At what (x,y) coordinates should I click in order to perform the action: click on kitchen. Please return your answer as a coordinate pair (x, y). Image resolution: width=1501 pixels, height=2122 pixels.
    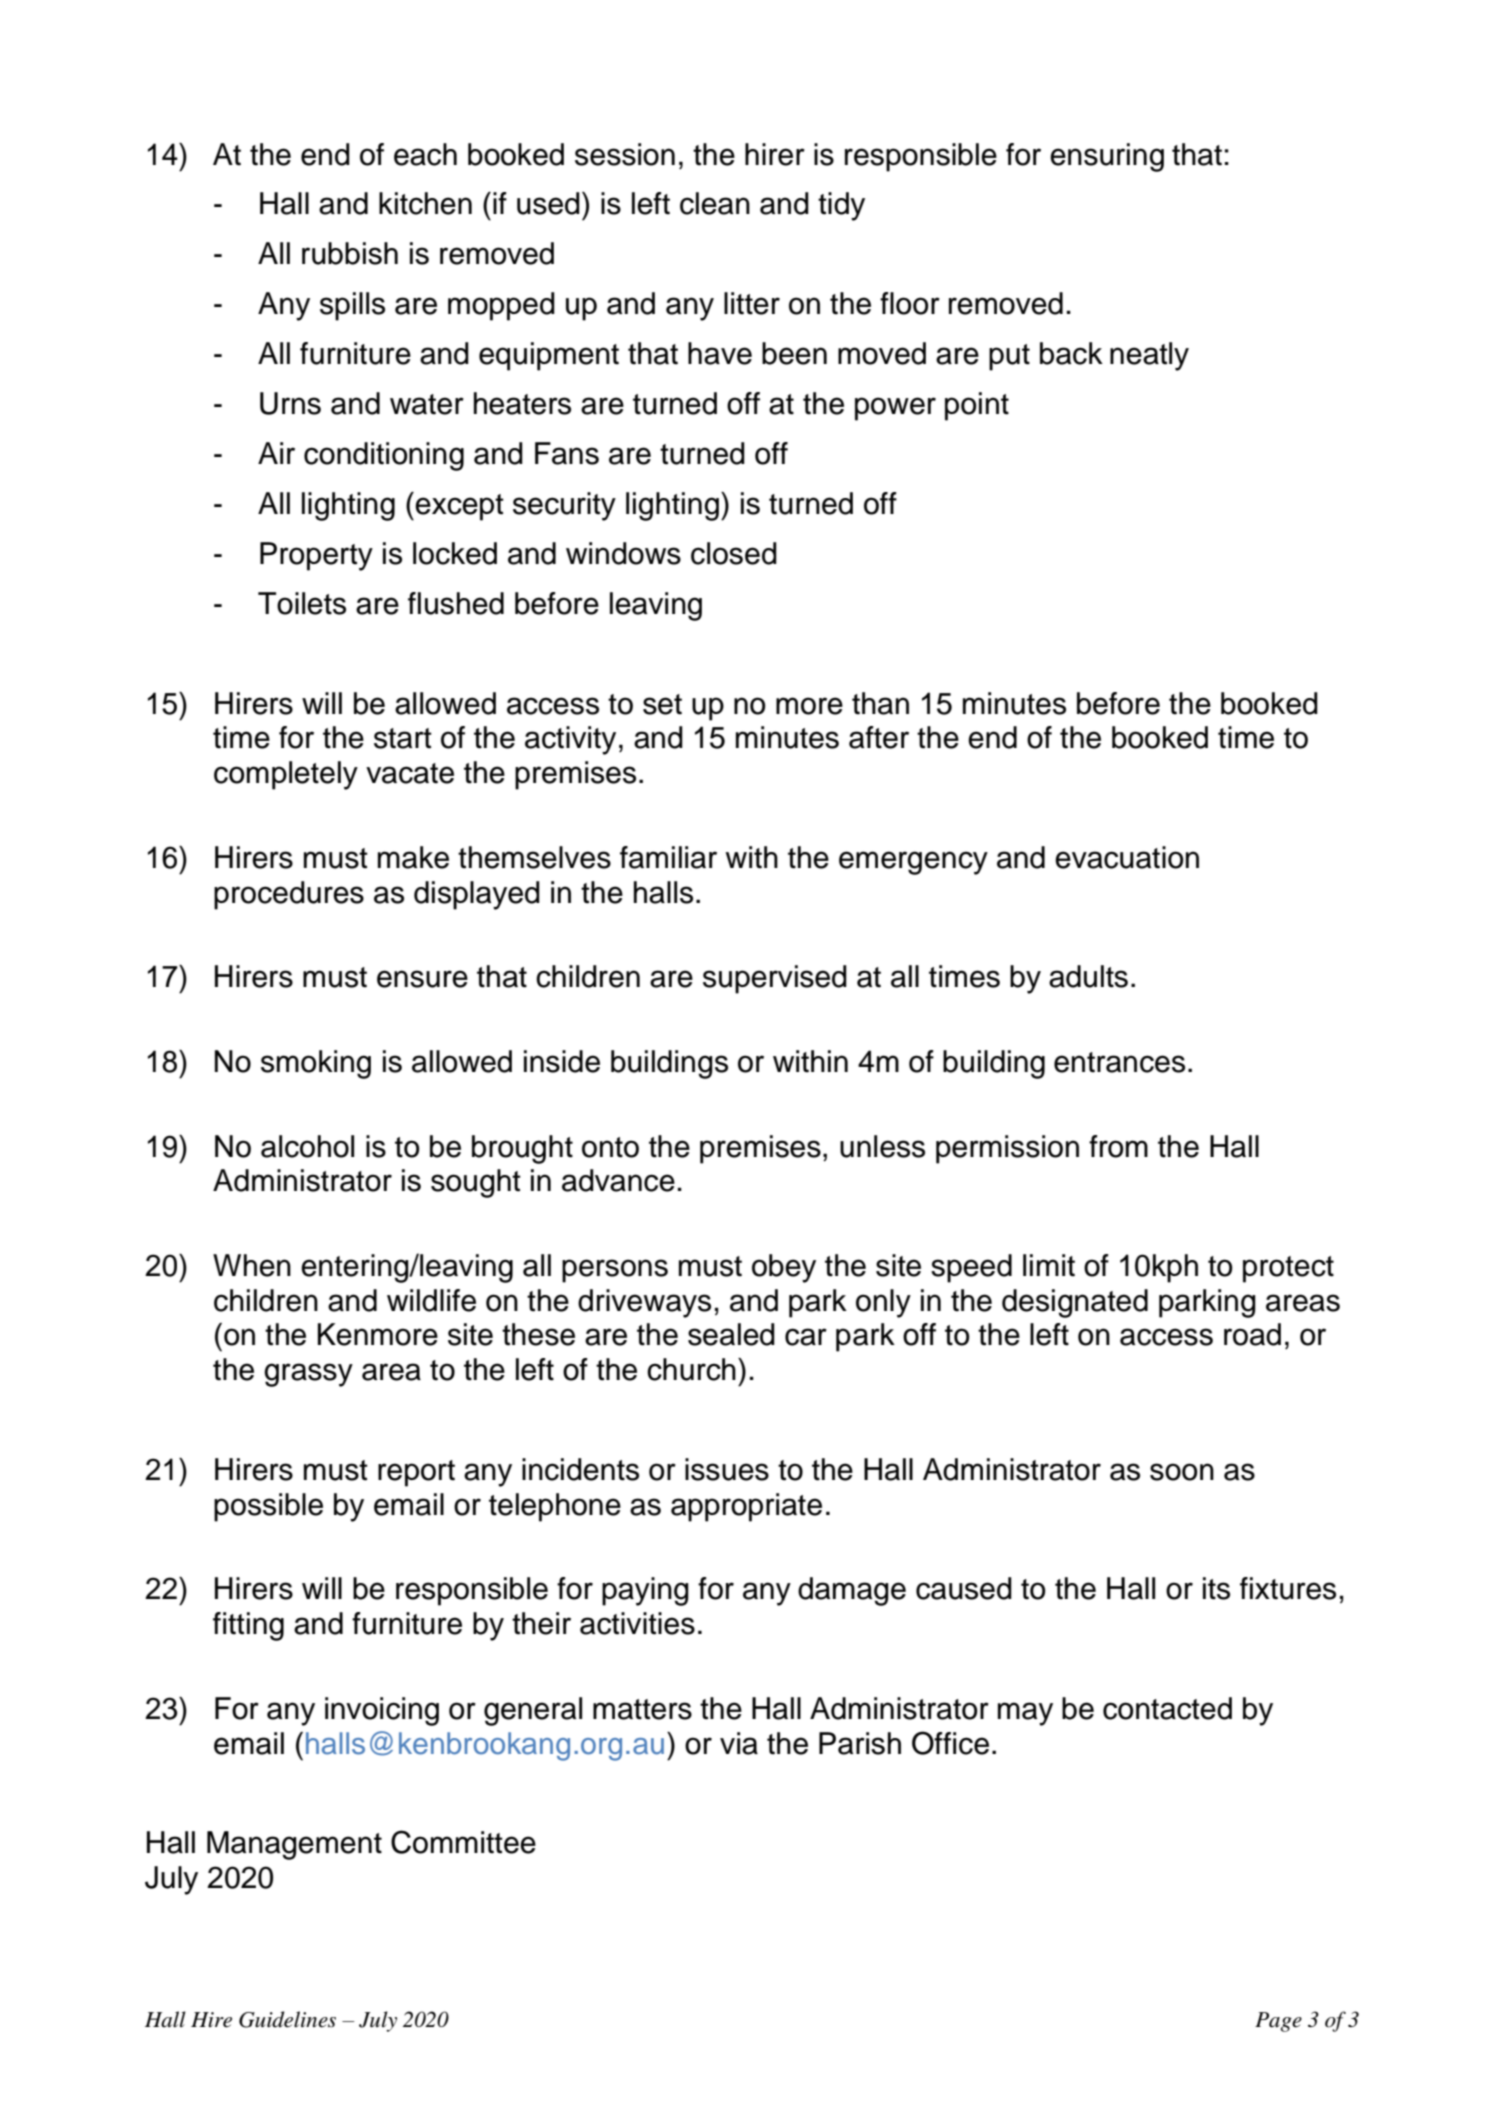
    Looking at the image, I should click on (425, 203).
